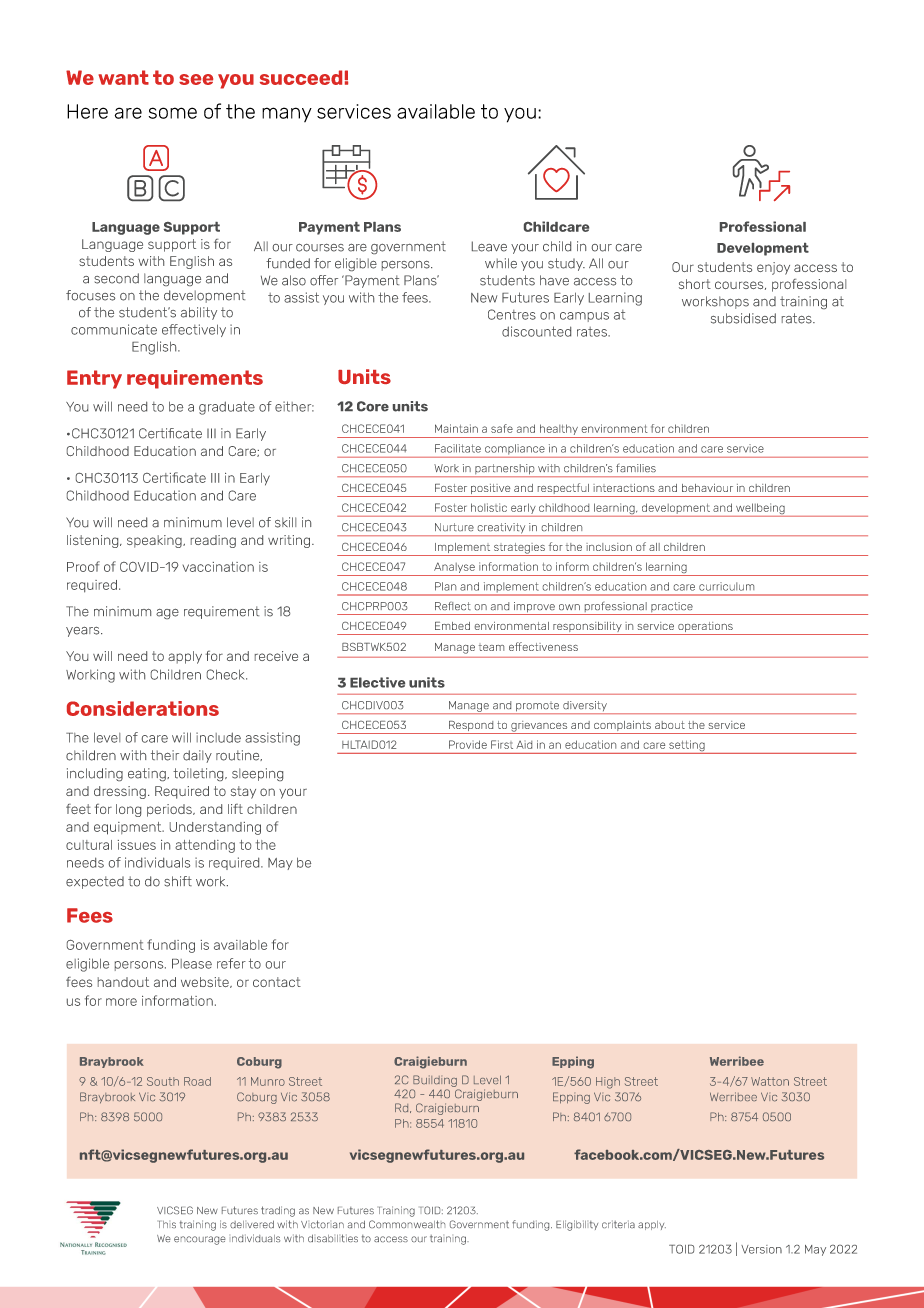  What do you see at coordinates (173, 113) in the document?
I see `some` at bounding box center [173, 113].
